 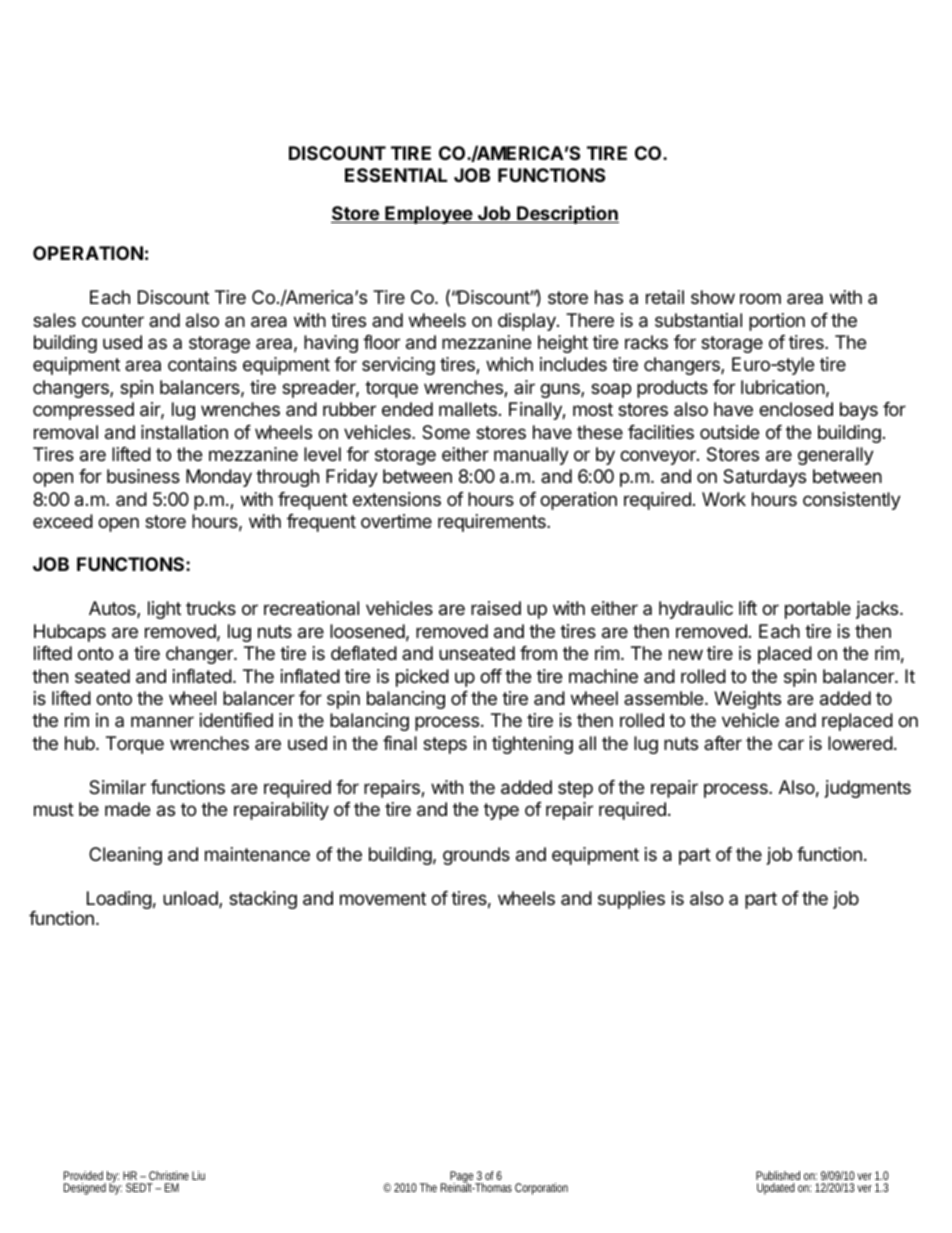 I want to click on room, so click(x=760, y=298).
